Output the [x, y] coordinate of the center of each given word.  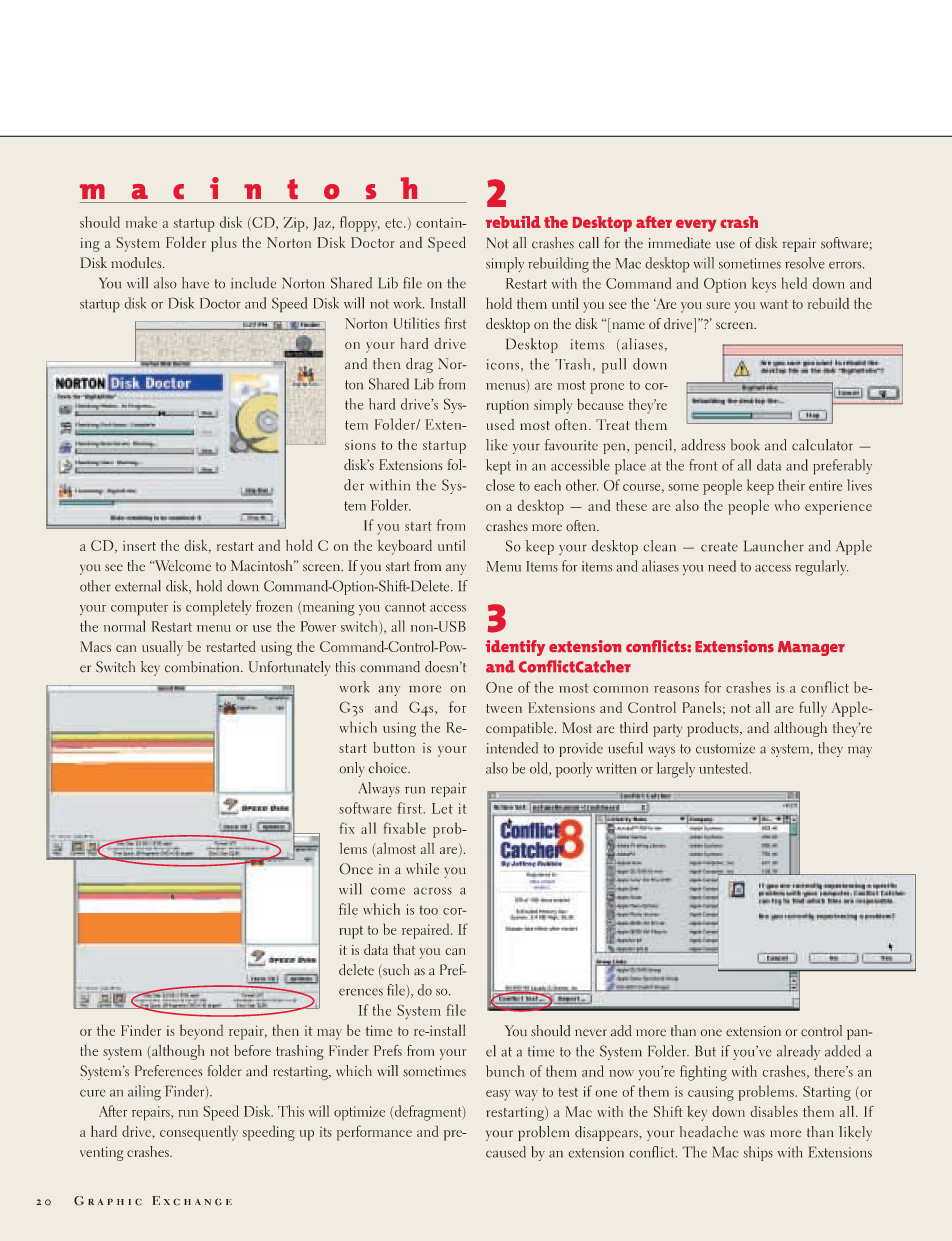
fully [813, 709]
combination [203, 667]
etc [395, 223]
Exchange [192, 1201]
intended [512, 748]
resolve [805, 263]
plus [224, 244]
